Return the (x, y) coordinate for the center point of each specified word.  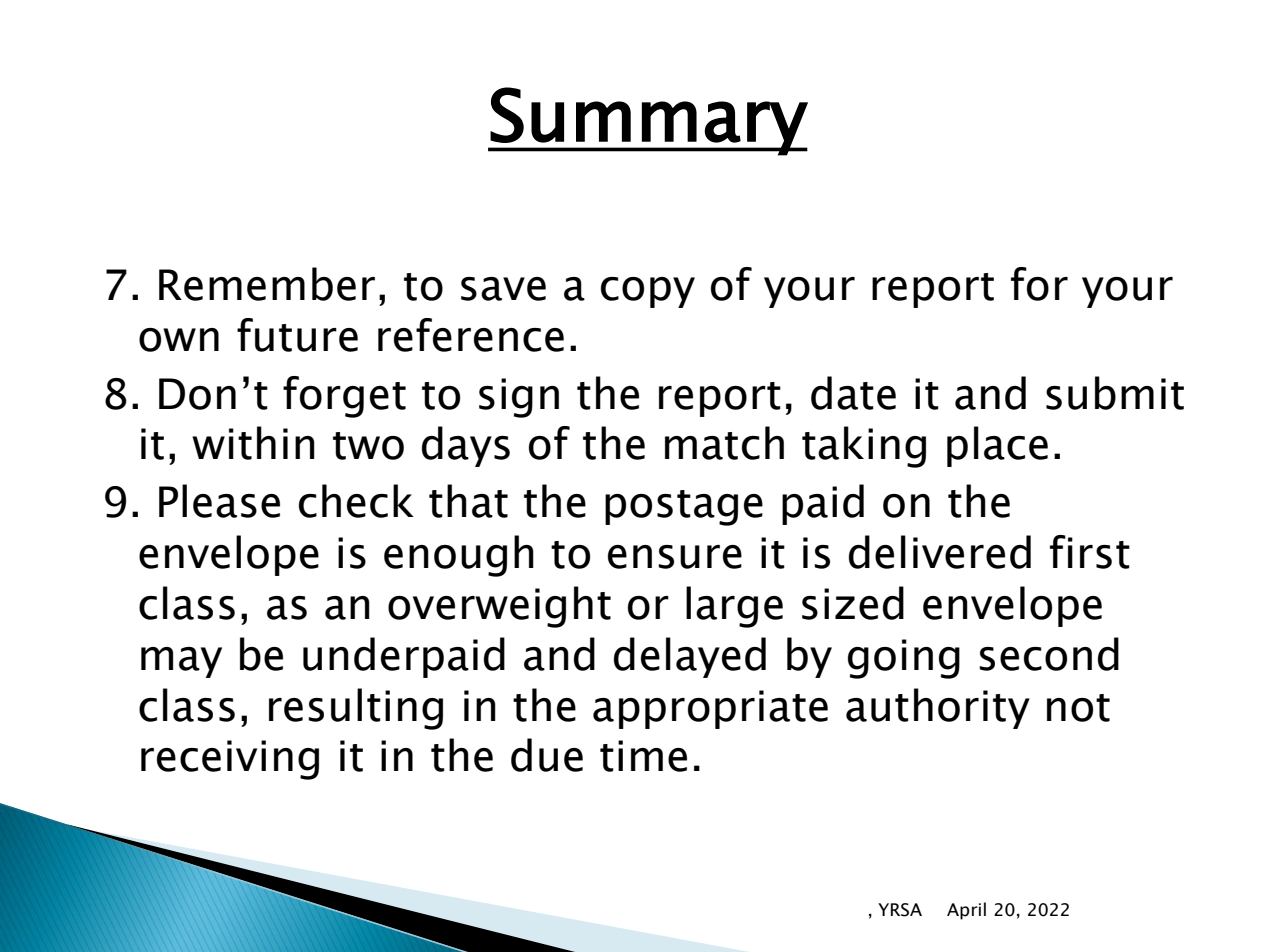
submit (1115, 393)
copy (648, 292)
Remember (267, 284)
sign (519, 398)
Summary (648, 121)
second (1049, 654)
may (181, 662)
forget (344, 397)
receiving (230, 760)
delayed (690, 657)
